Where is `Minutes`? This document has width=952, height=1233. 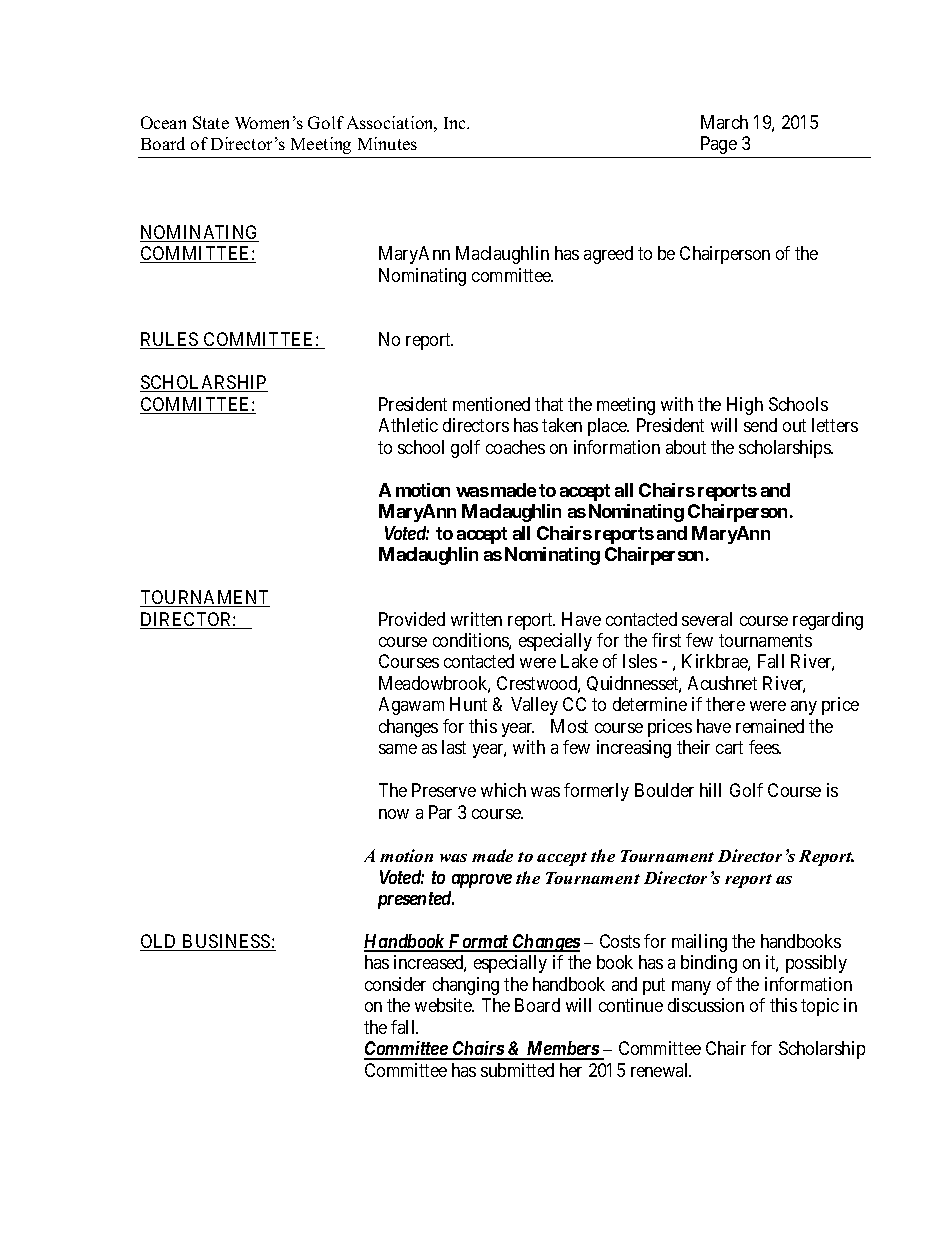
Minutes is located at coordinates (387, 143).
